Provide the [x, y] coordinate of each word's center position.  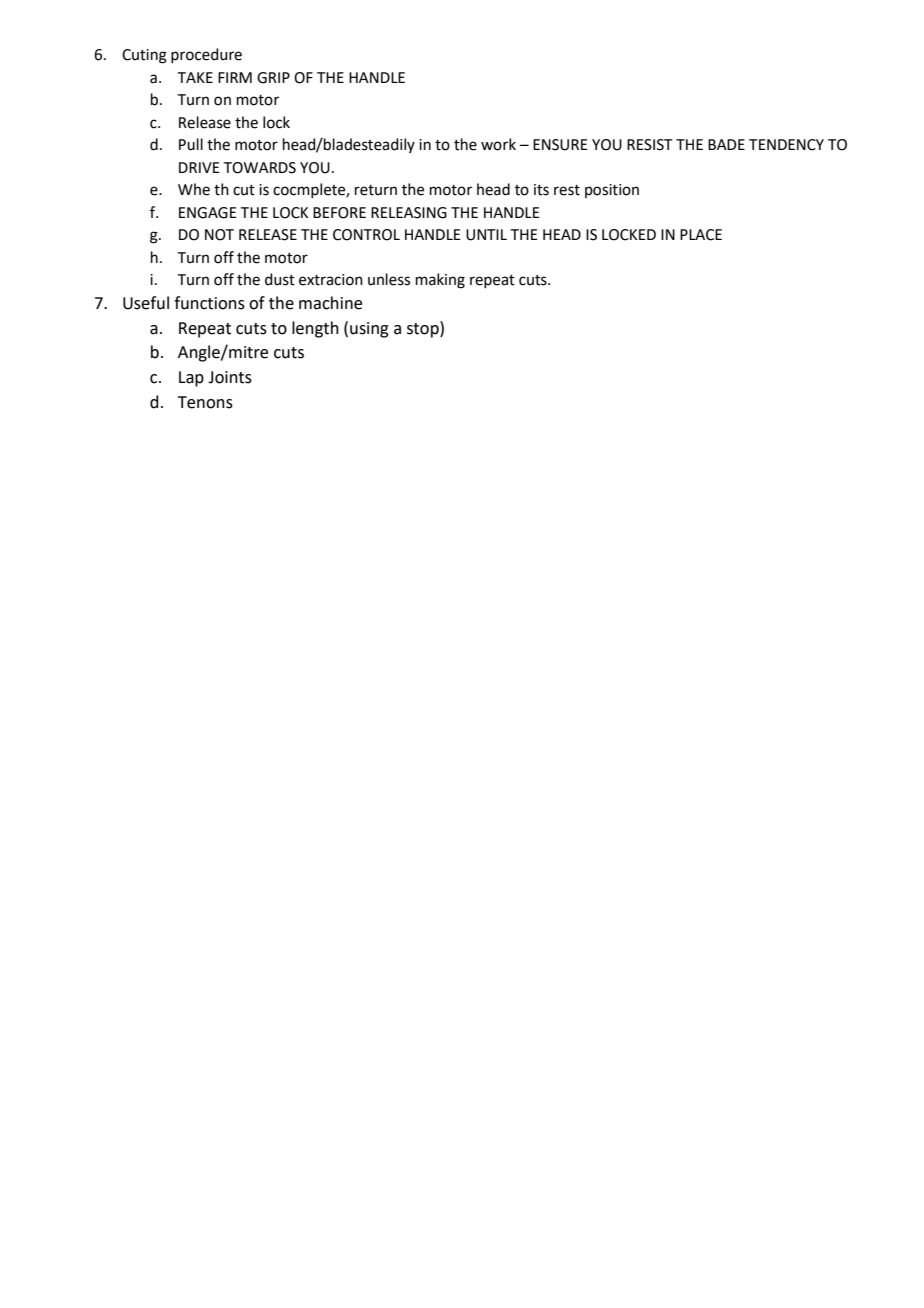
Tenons [205, 402]
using [369, 330]
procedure [206, 55]
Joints [230, 377]
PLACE [701, 235]
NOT [219, 235]
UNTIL [486, 235]
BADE [726, 144]
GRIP [273, 78]
